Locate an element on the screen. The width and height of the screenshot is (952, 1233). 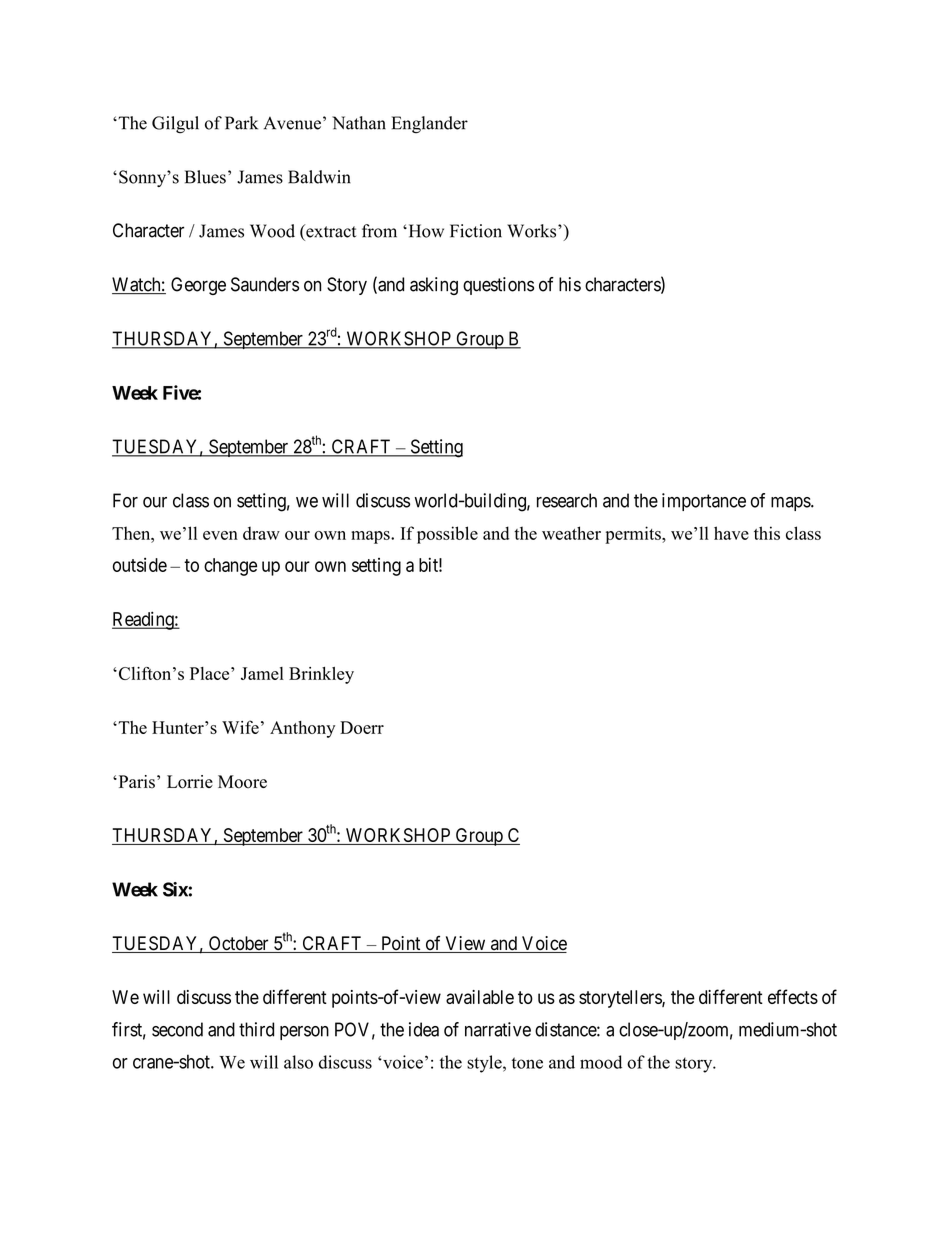
Blues is located at coordinates (205, 177).
